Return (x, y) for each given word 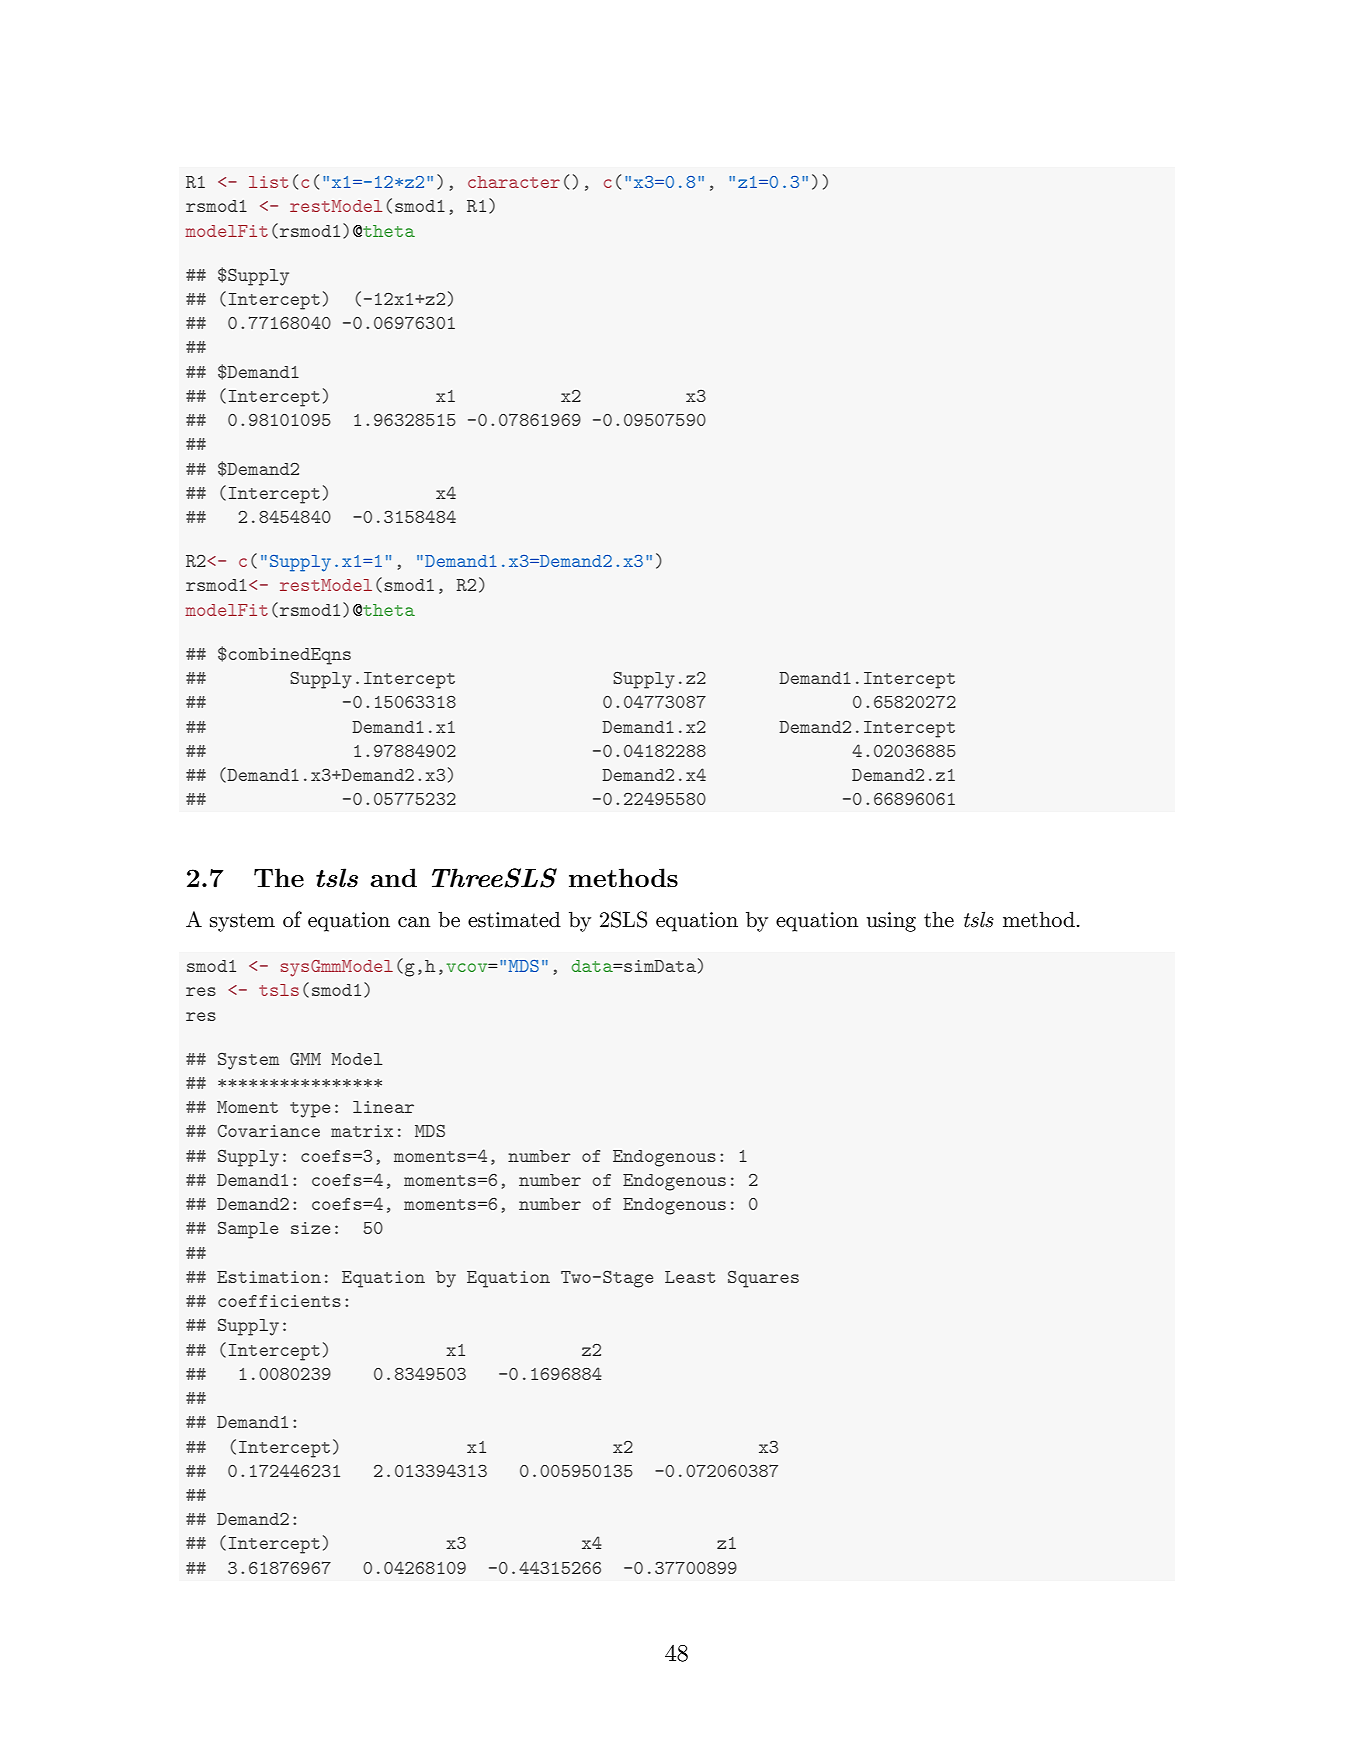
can (414, 922)
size (310, 1228)
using (891, 922)
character (514, 182)
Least (690, 1277)
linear (383, 1107)
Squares (763, 1279)
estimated (514, 919)
